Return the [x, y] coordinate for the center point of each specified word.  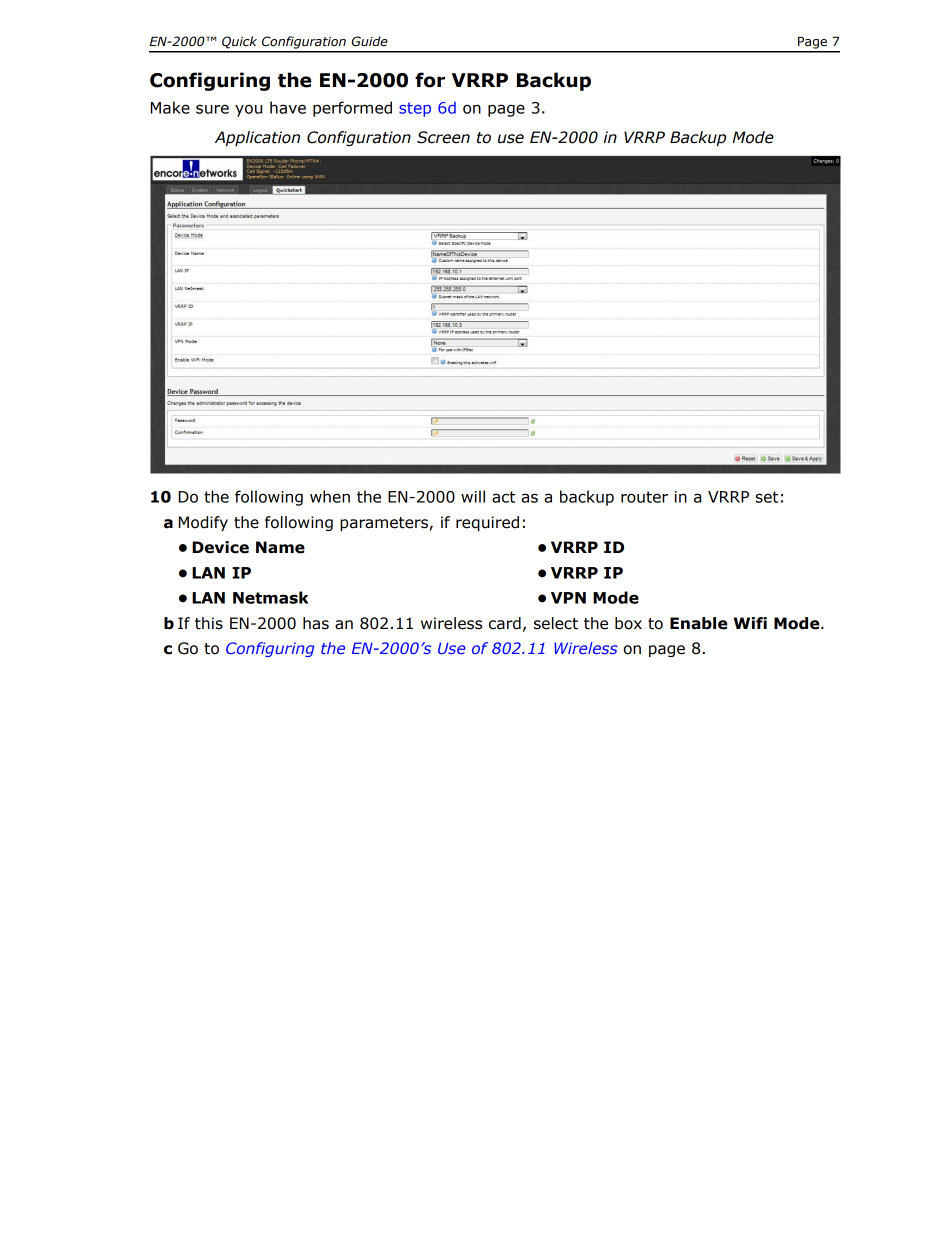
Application [257, 138]
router [644, 497]
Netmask [270, 597]
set [767, 497]
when [330, 496]
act [503, 497]
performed [352, 109]
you [248, 110]
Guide [369, 41]
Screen [443, 137]
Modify [203, 523]
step [415, 109]
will [473, 496]
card [505, 623]
